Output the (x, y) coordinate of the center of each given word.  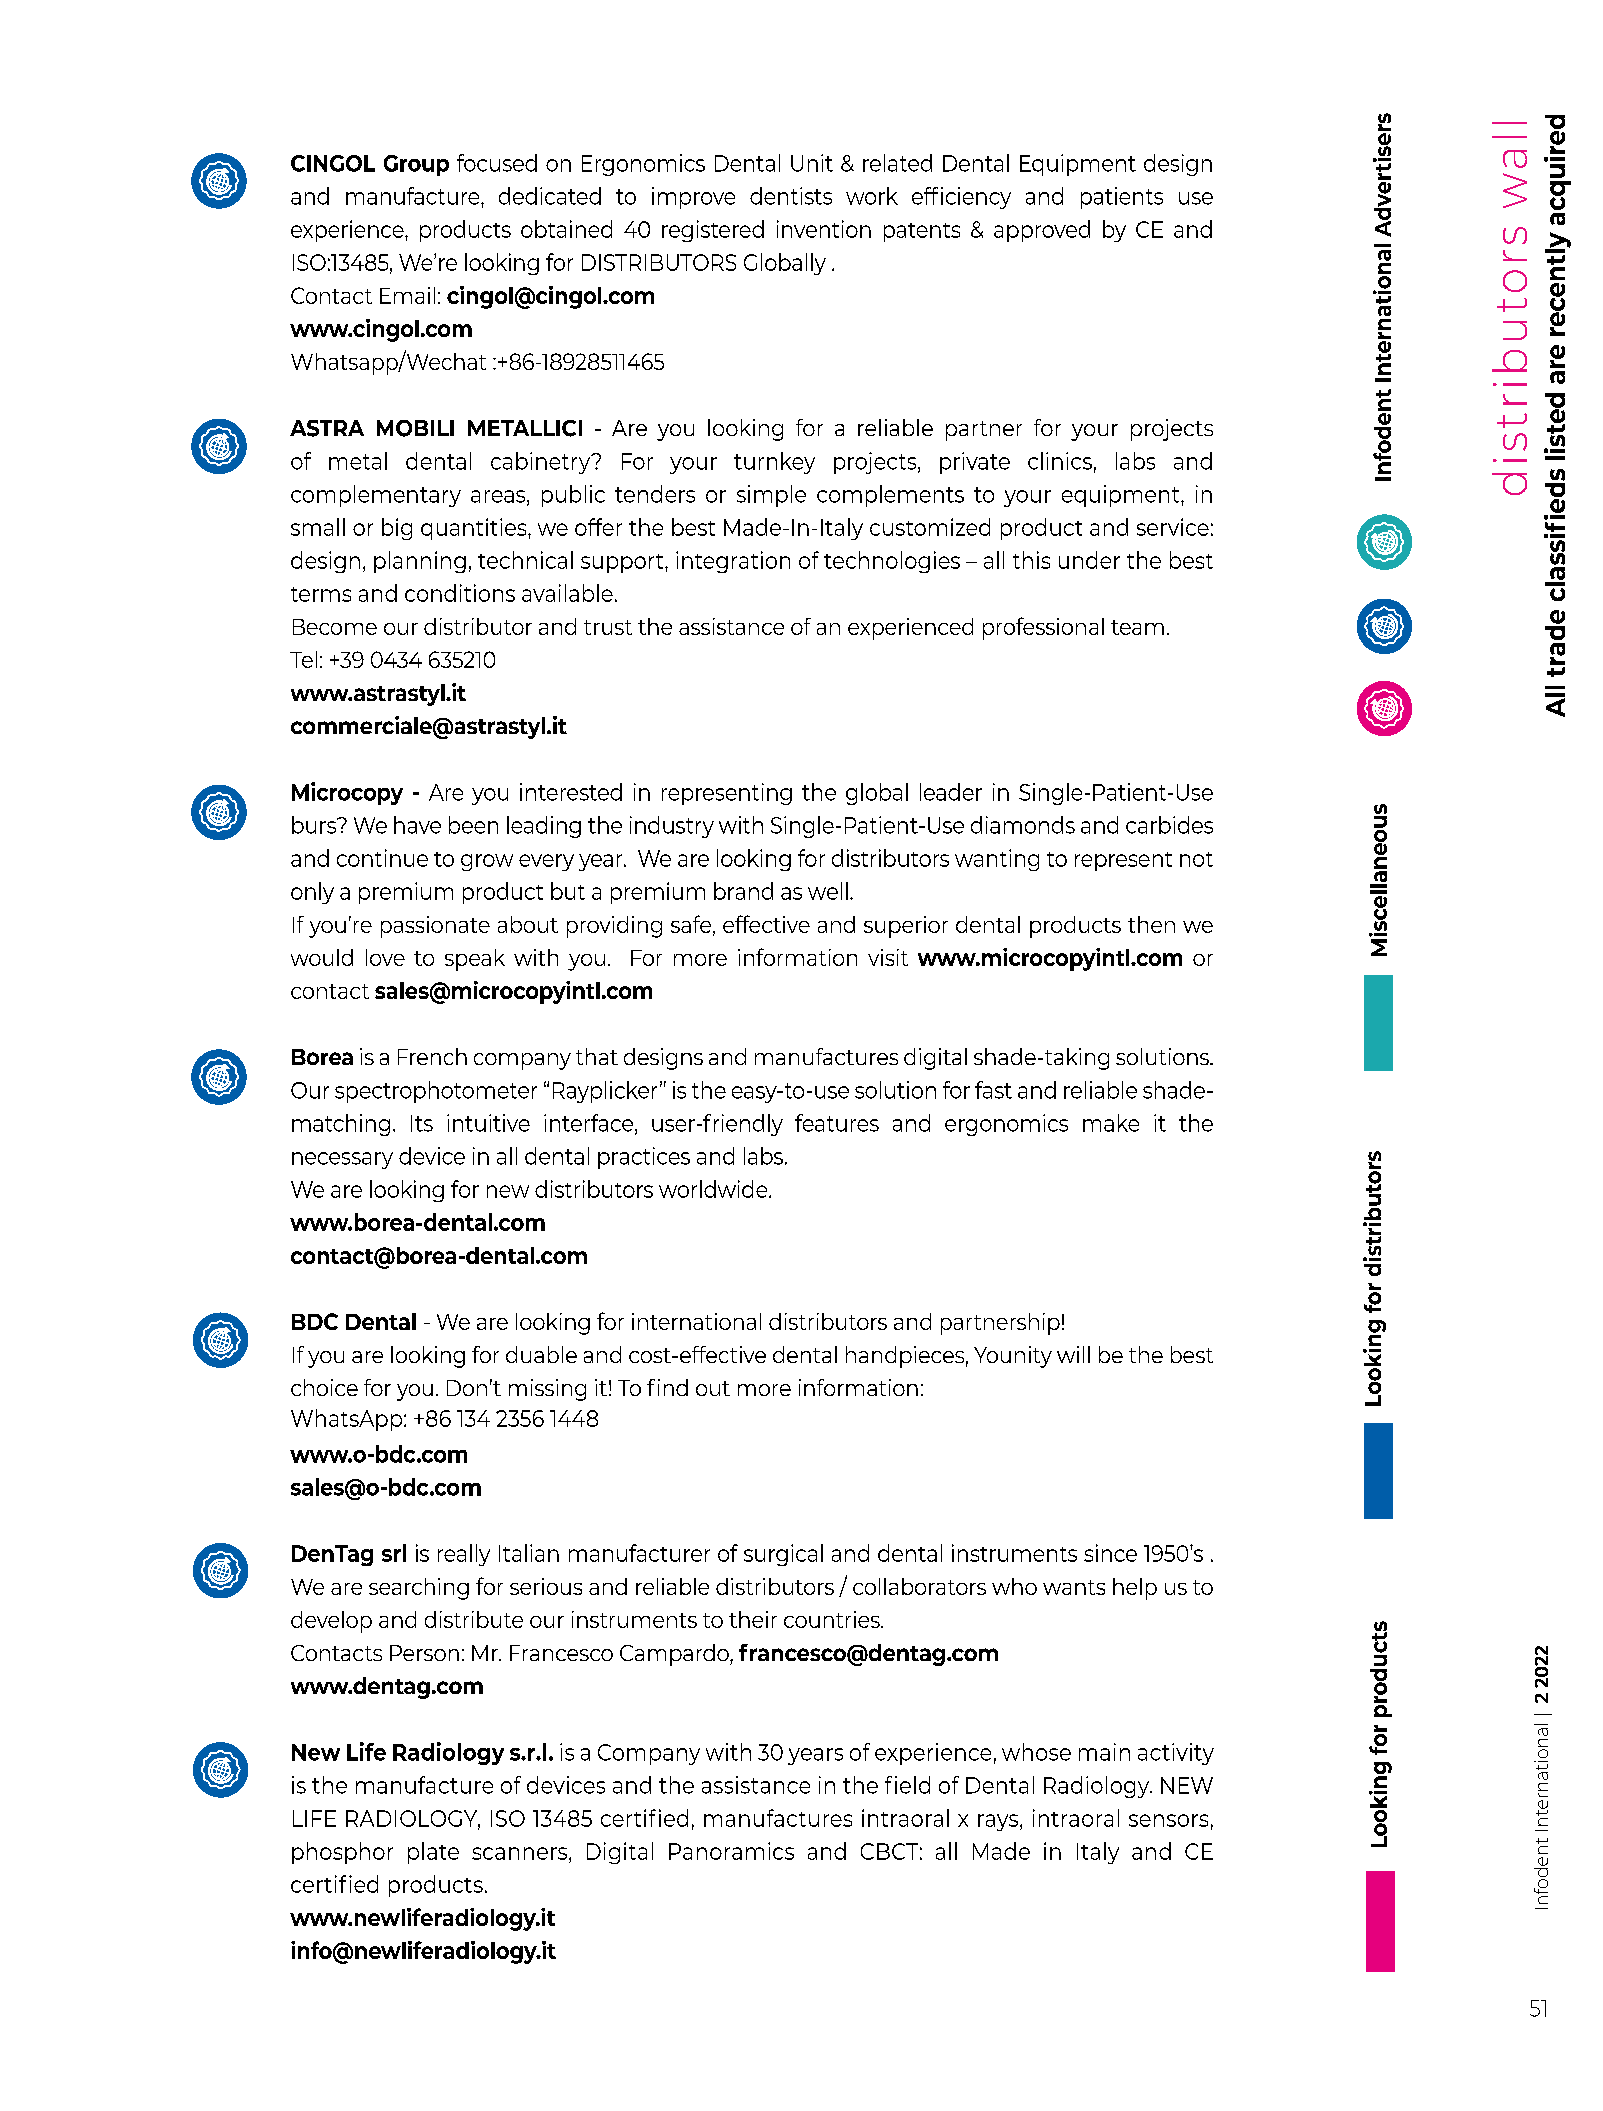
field (907, 1785)
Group (416, 165)
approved (1042, 231)
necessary (342, 1160)
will (1073, 1354)
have (417, 825)
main (1104, 1752)
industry (672, 827)
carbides (1169, 825)
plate (433, 1853)
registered (713, 231)
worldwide (714, 1189)
